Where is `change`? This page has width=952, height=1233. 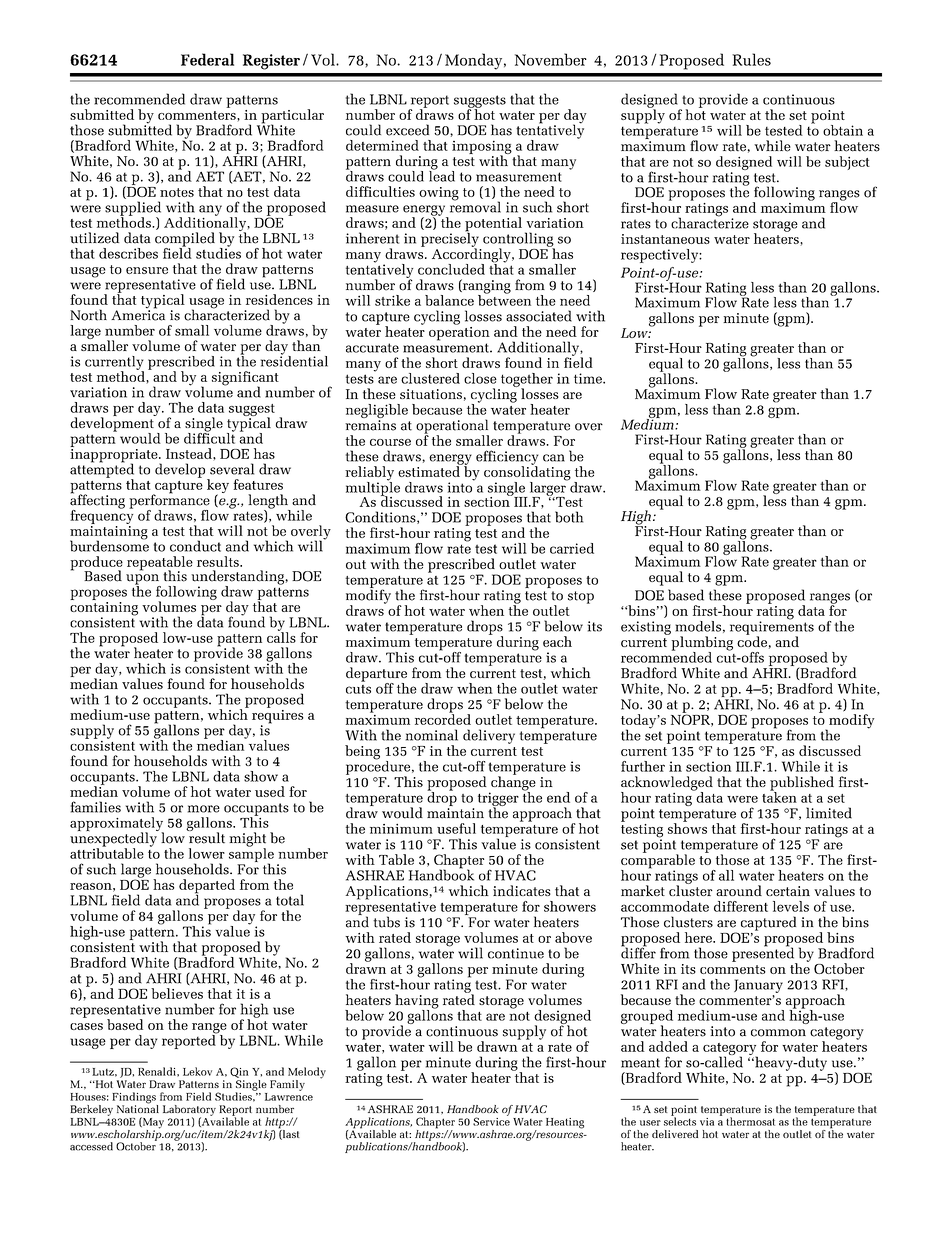
change is located at coordinates (512, 783).
